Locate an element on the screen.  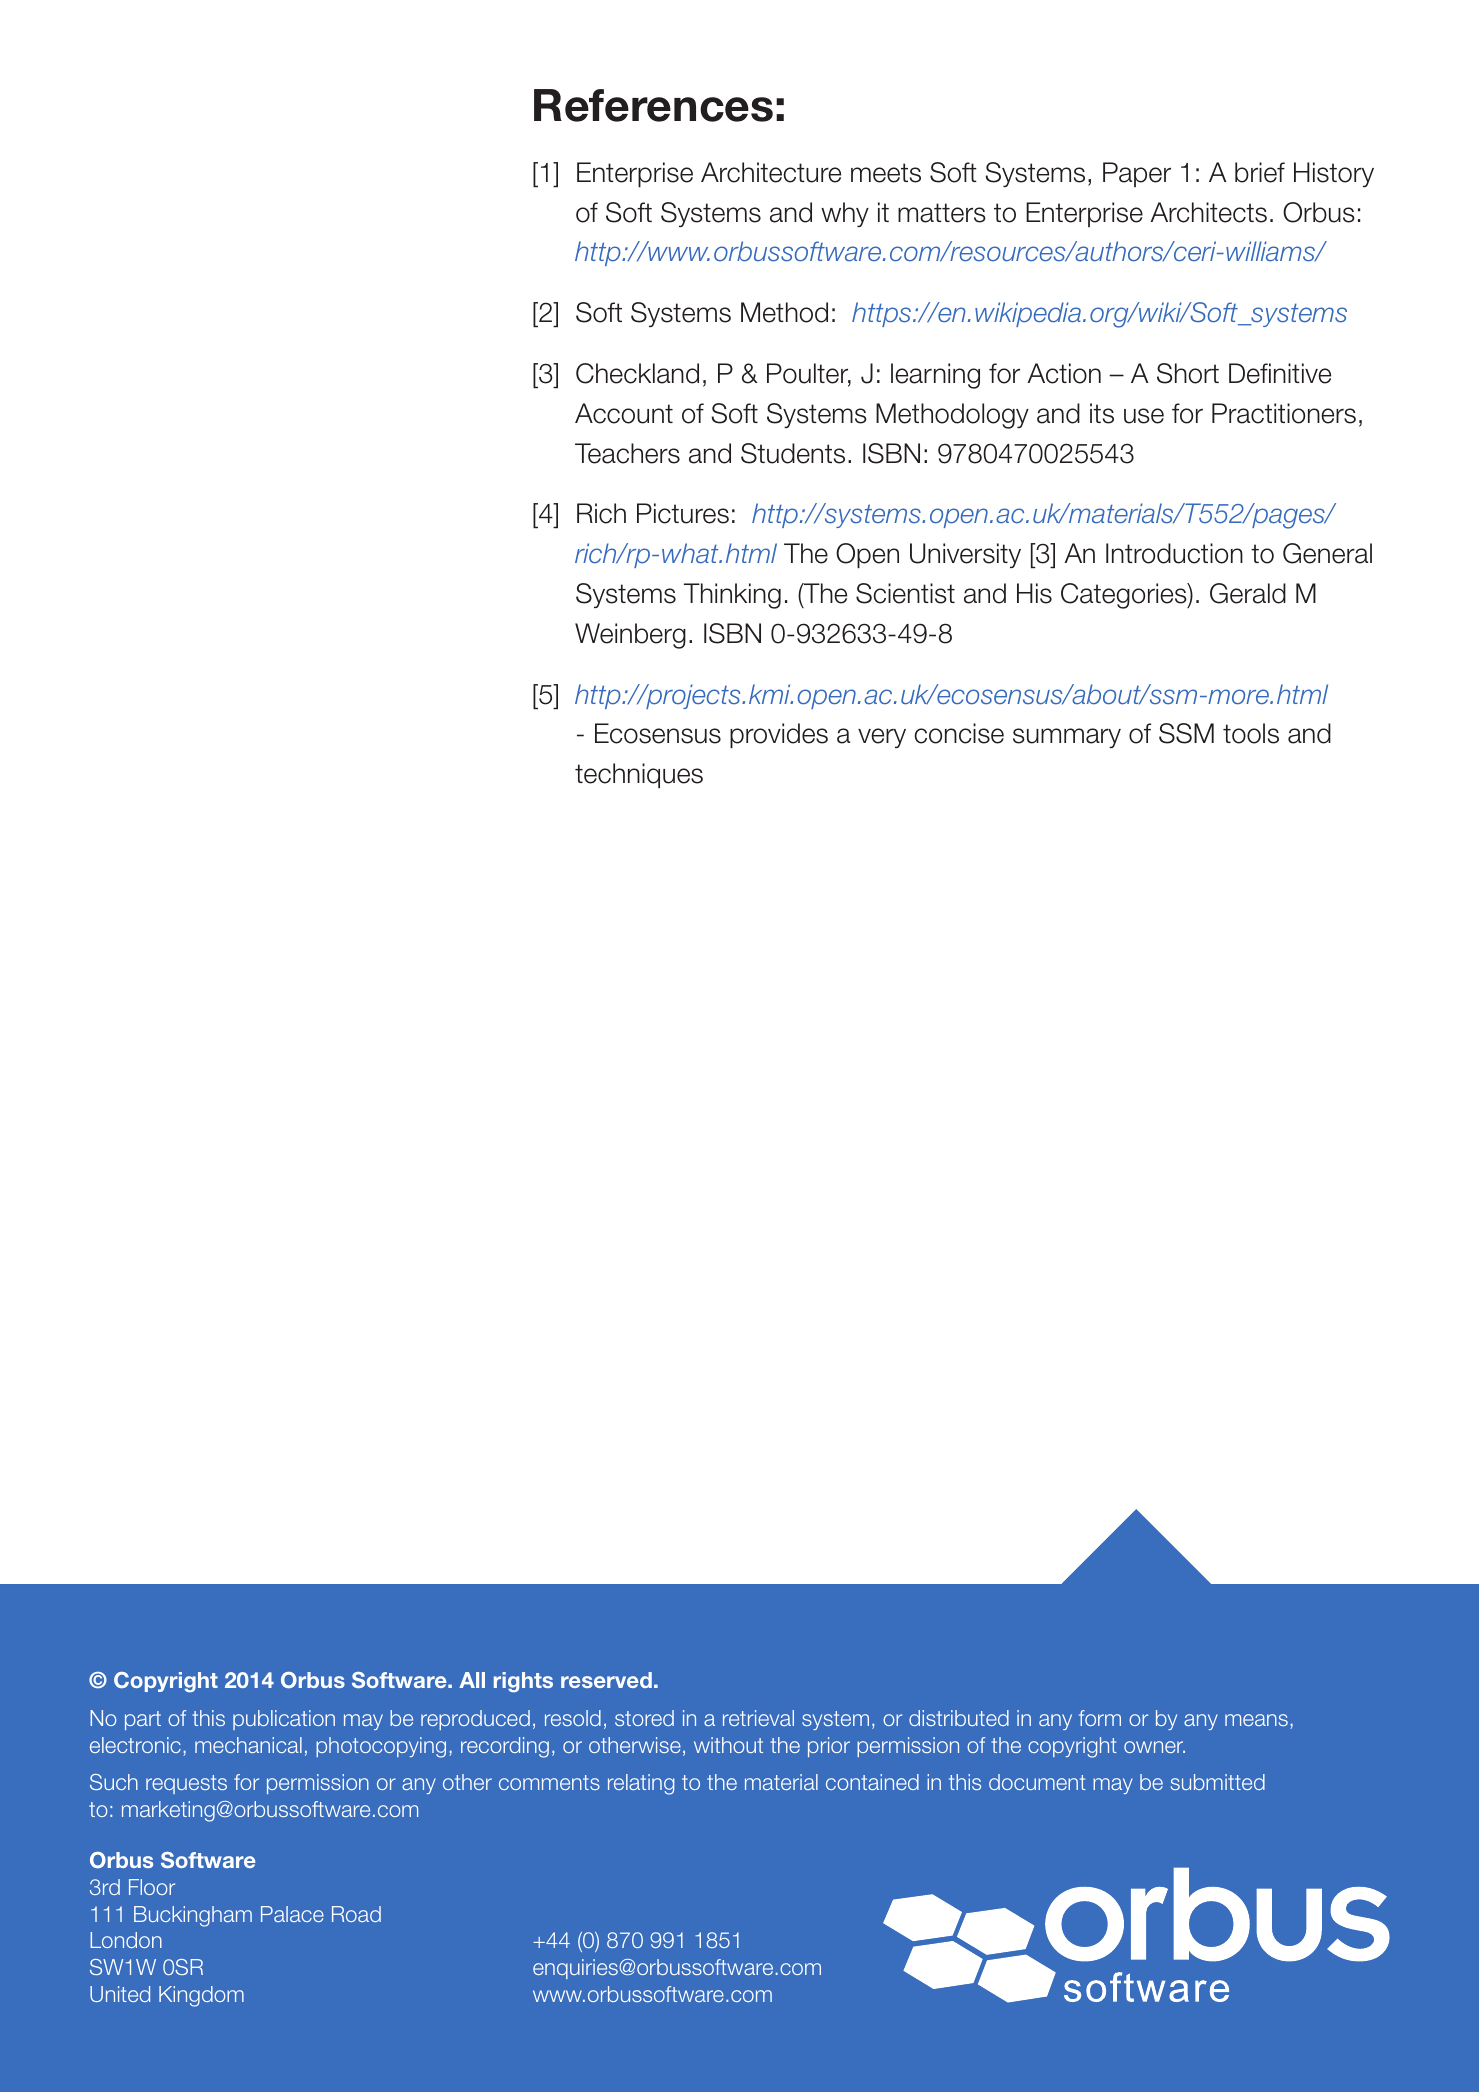
provides is located at coordinates (779, 735).
